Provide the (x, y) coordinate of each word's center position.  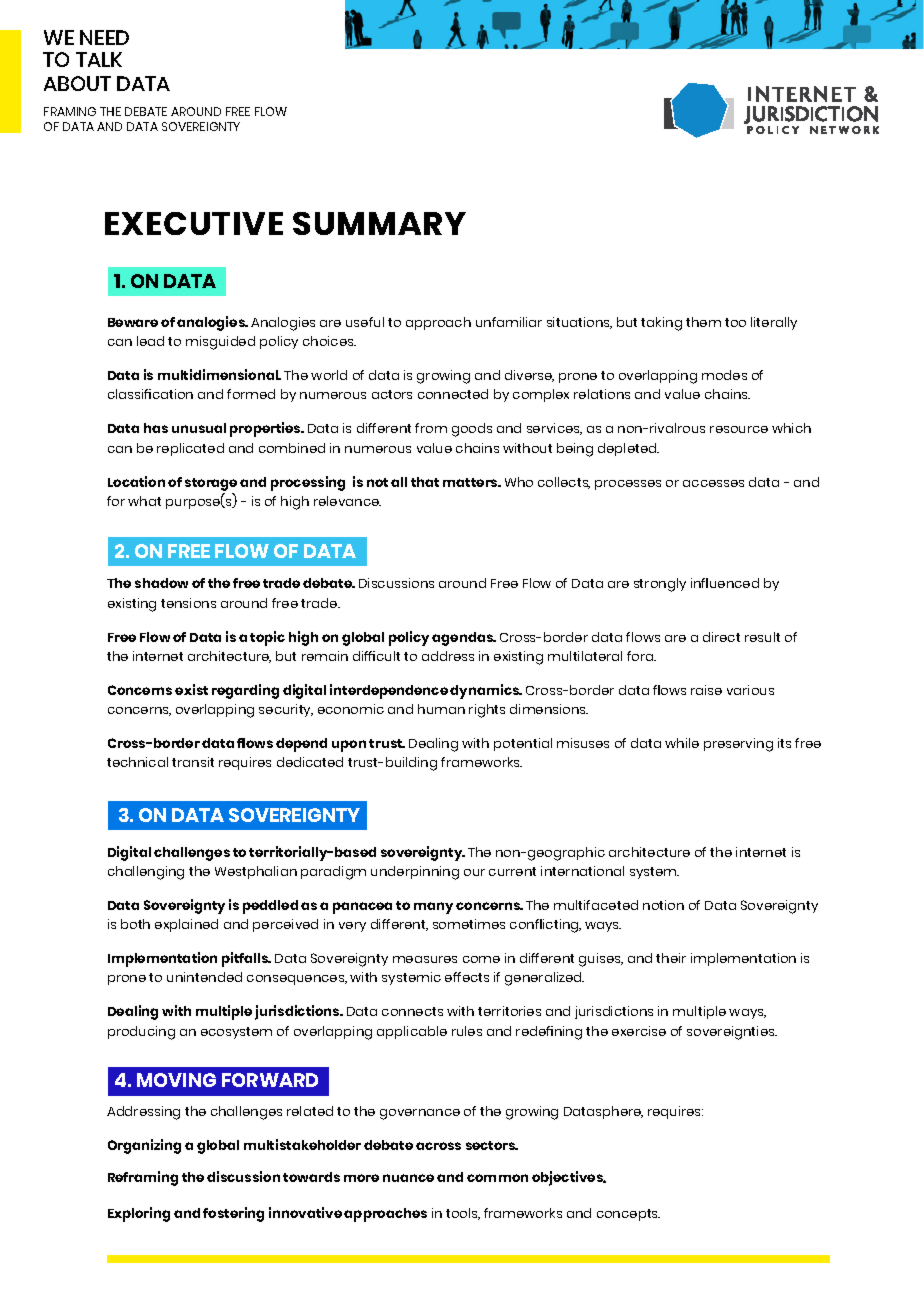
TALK (99, 59)
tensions (188, 603)
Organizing (144, 1146)
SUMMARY (379, 223)
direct (721, 637)
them (703, 322)
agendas (463, 639)
